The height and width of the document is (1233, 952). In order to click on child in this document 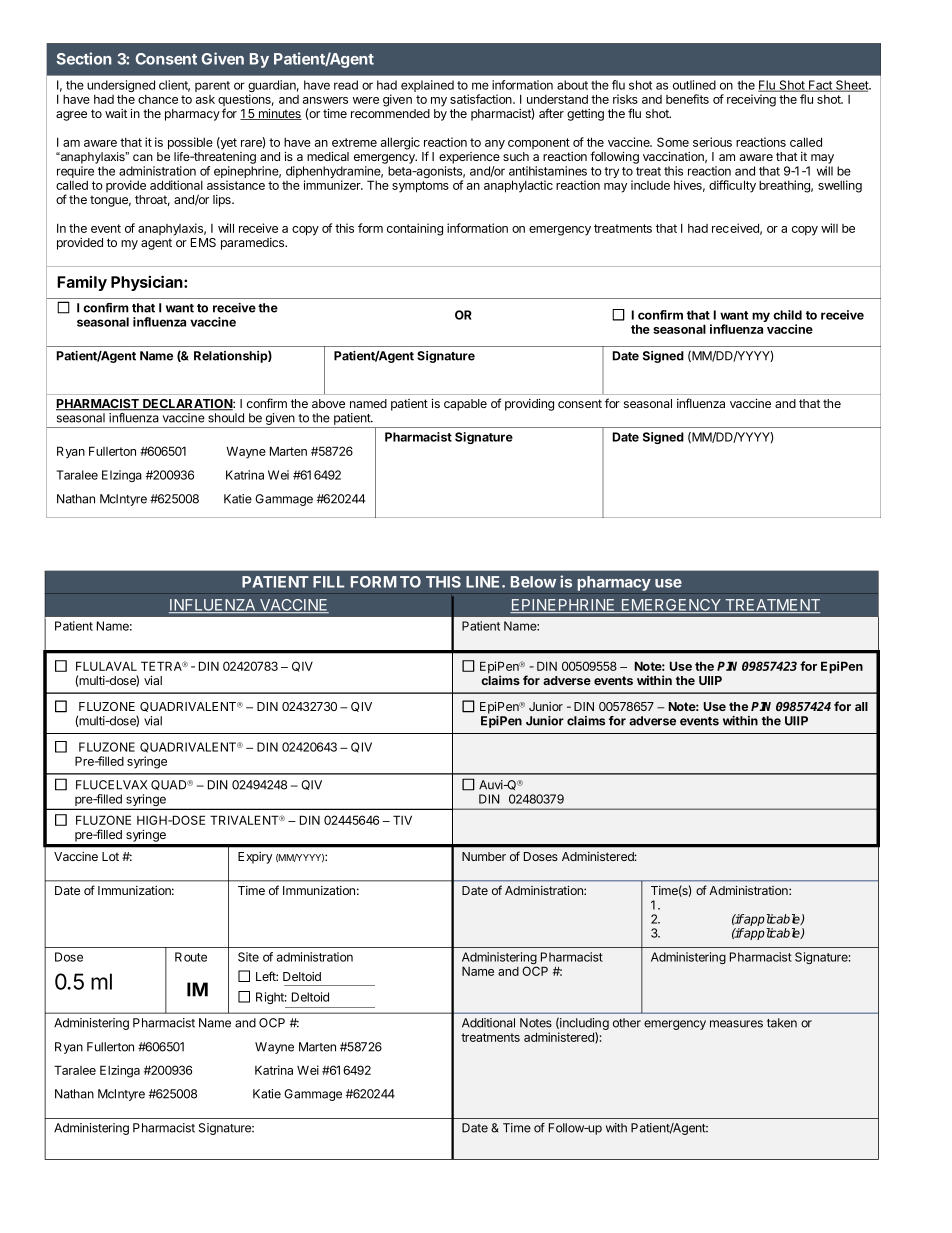, I will do `click(787, 315)`.
